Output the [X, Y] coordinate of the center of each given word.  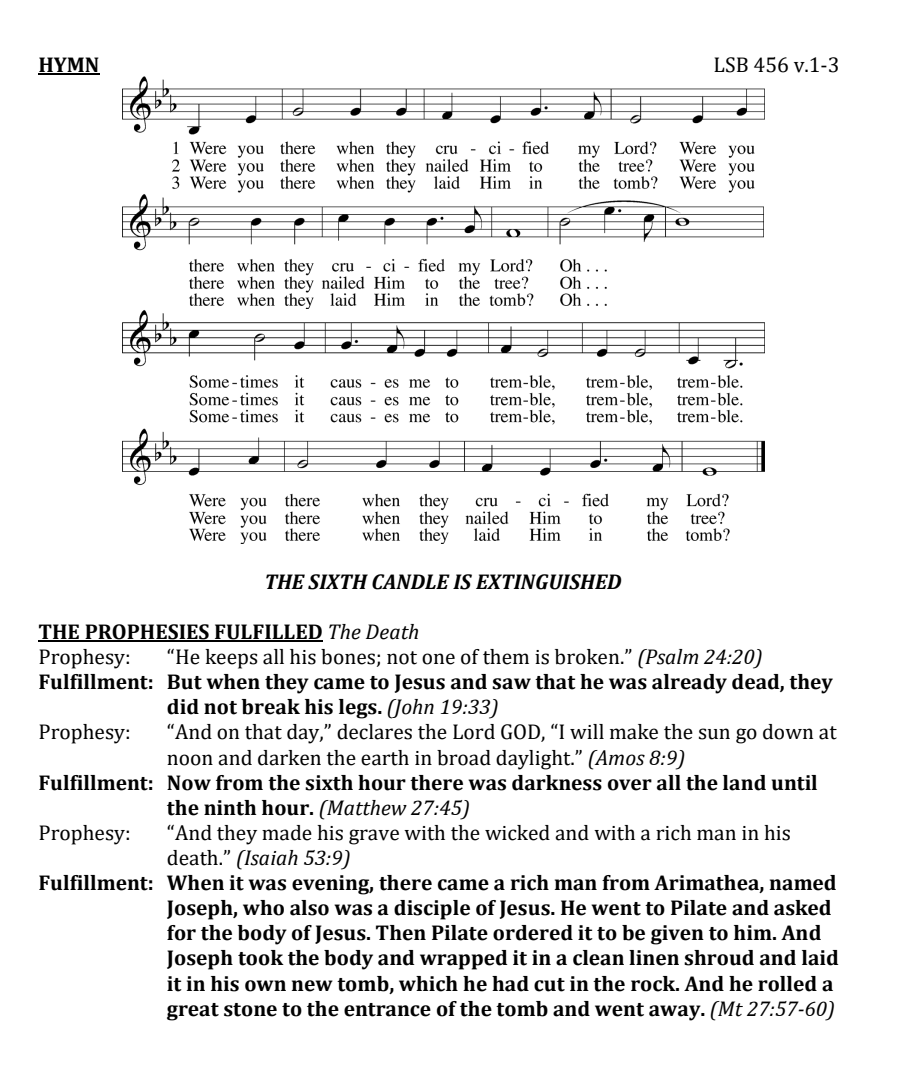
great [193, 1012]
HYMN [69, 65]
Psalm [670, 657]
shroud [719, 958]
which [428, 984]
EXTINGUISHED [549, 582]
